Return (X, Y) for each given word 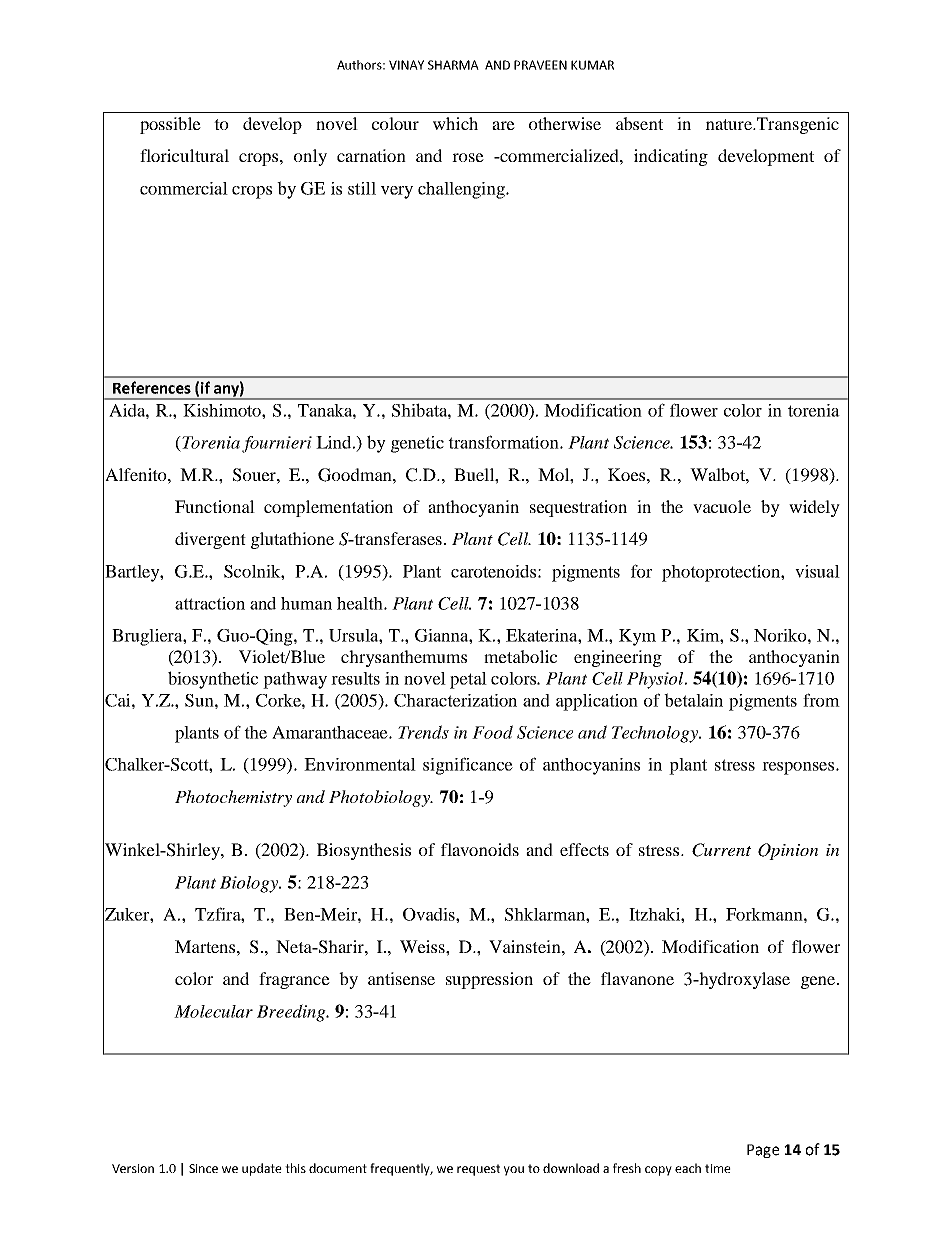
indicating (671, 157)
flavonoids (480, 849)
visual (817, 571)
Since (203, 1168)
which (455, 123)
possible (170, 125)
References (152, 387)
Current (721, 850)
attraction (210, 603)
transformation (504, 442)
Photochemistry (233, 798)
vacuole (722, 506)
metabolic (520, 656)
